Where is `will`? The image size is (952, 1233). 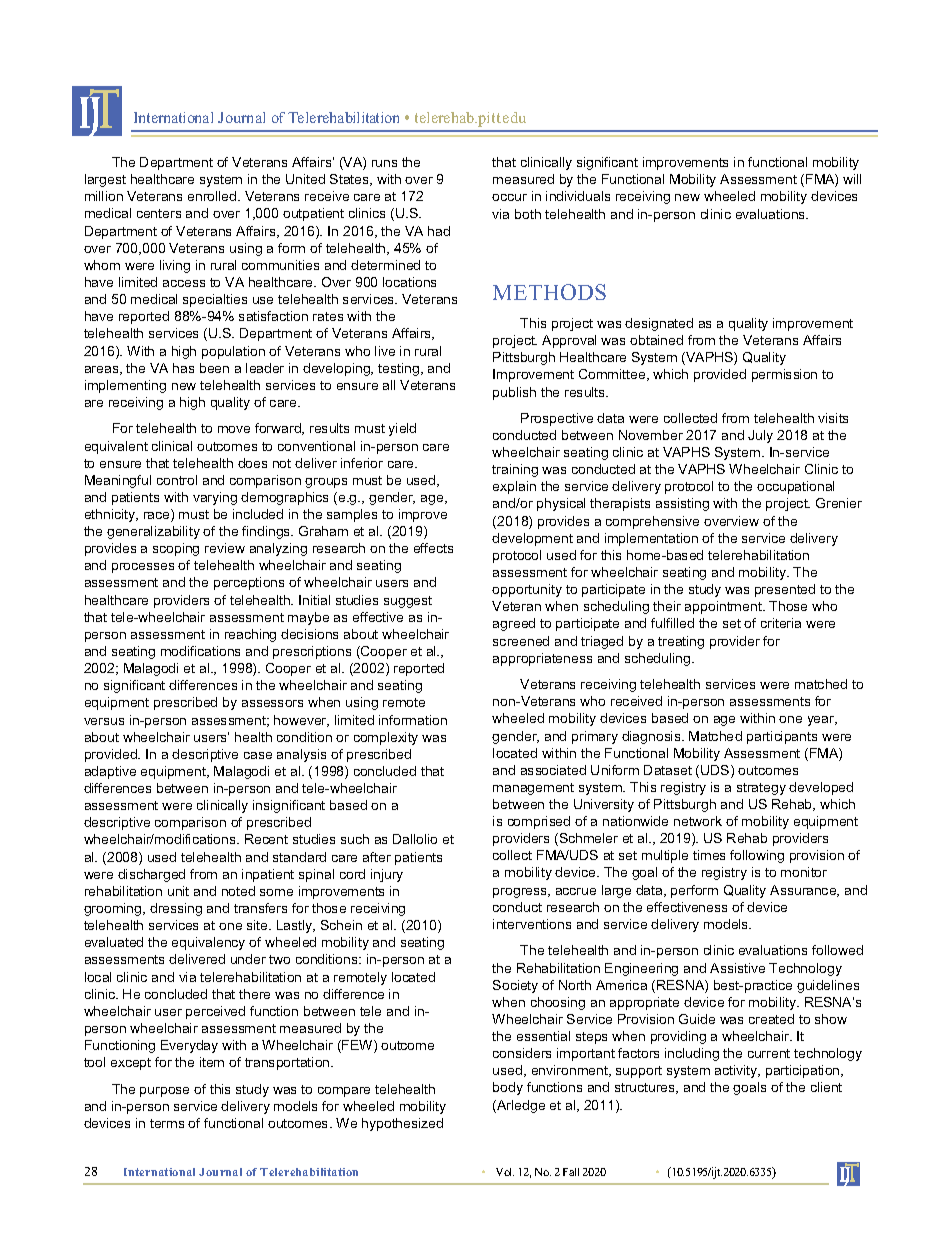 will is located at coordinates (852, 179).
